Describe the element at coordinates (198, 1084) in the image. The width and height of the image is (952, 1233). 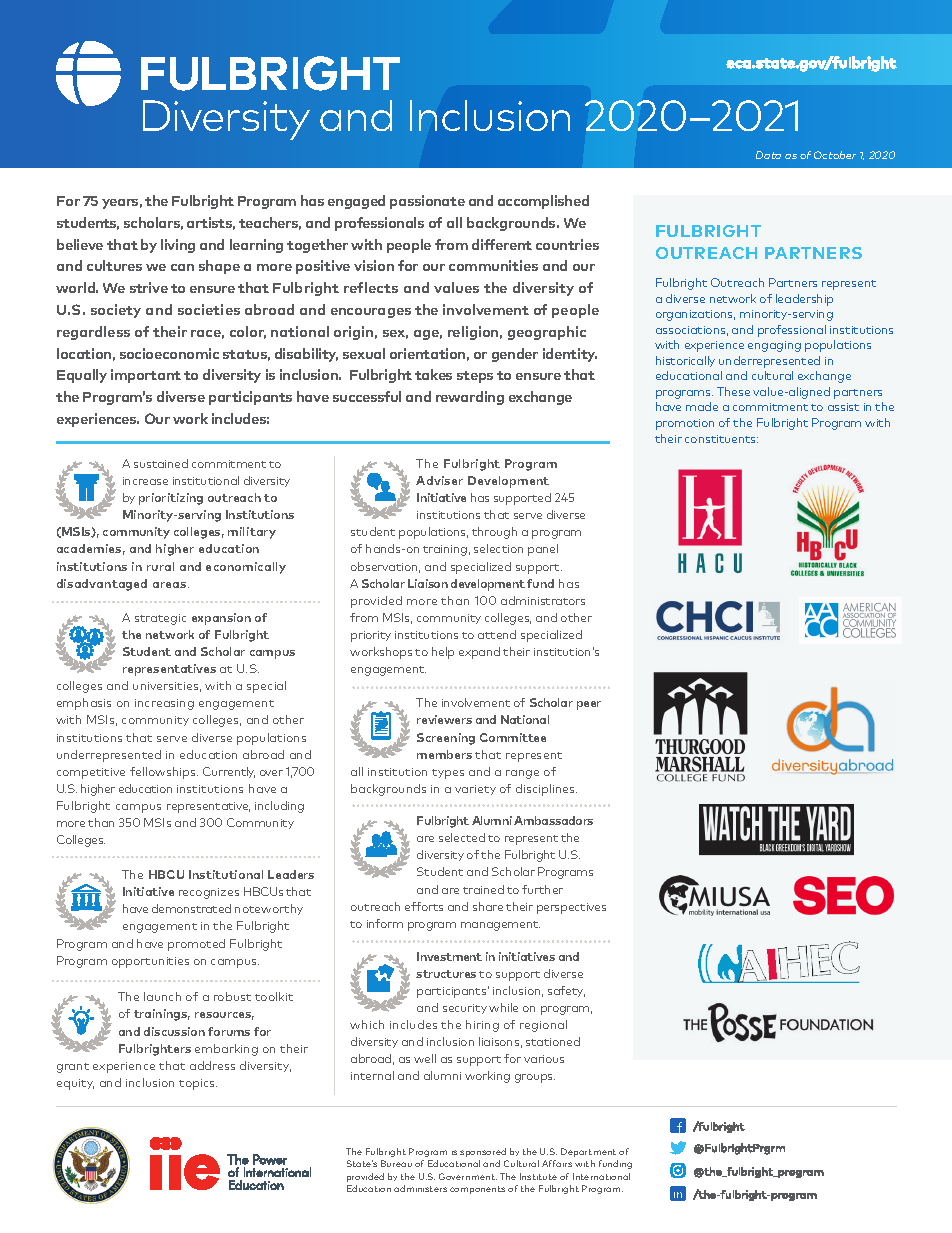
I see `topics` at that location.
